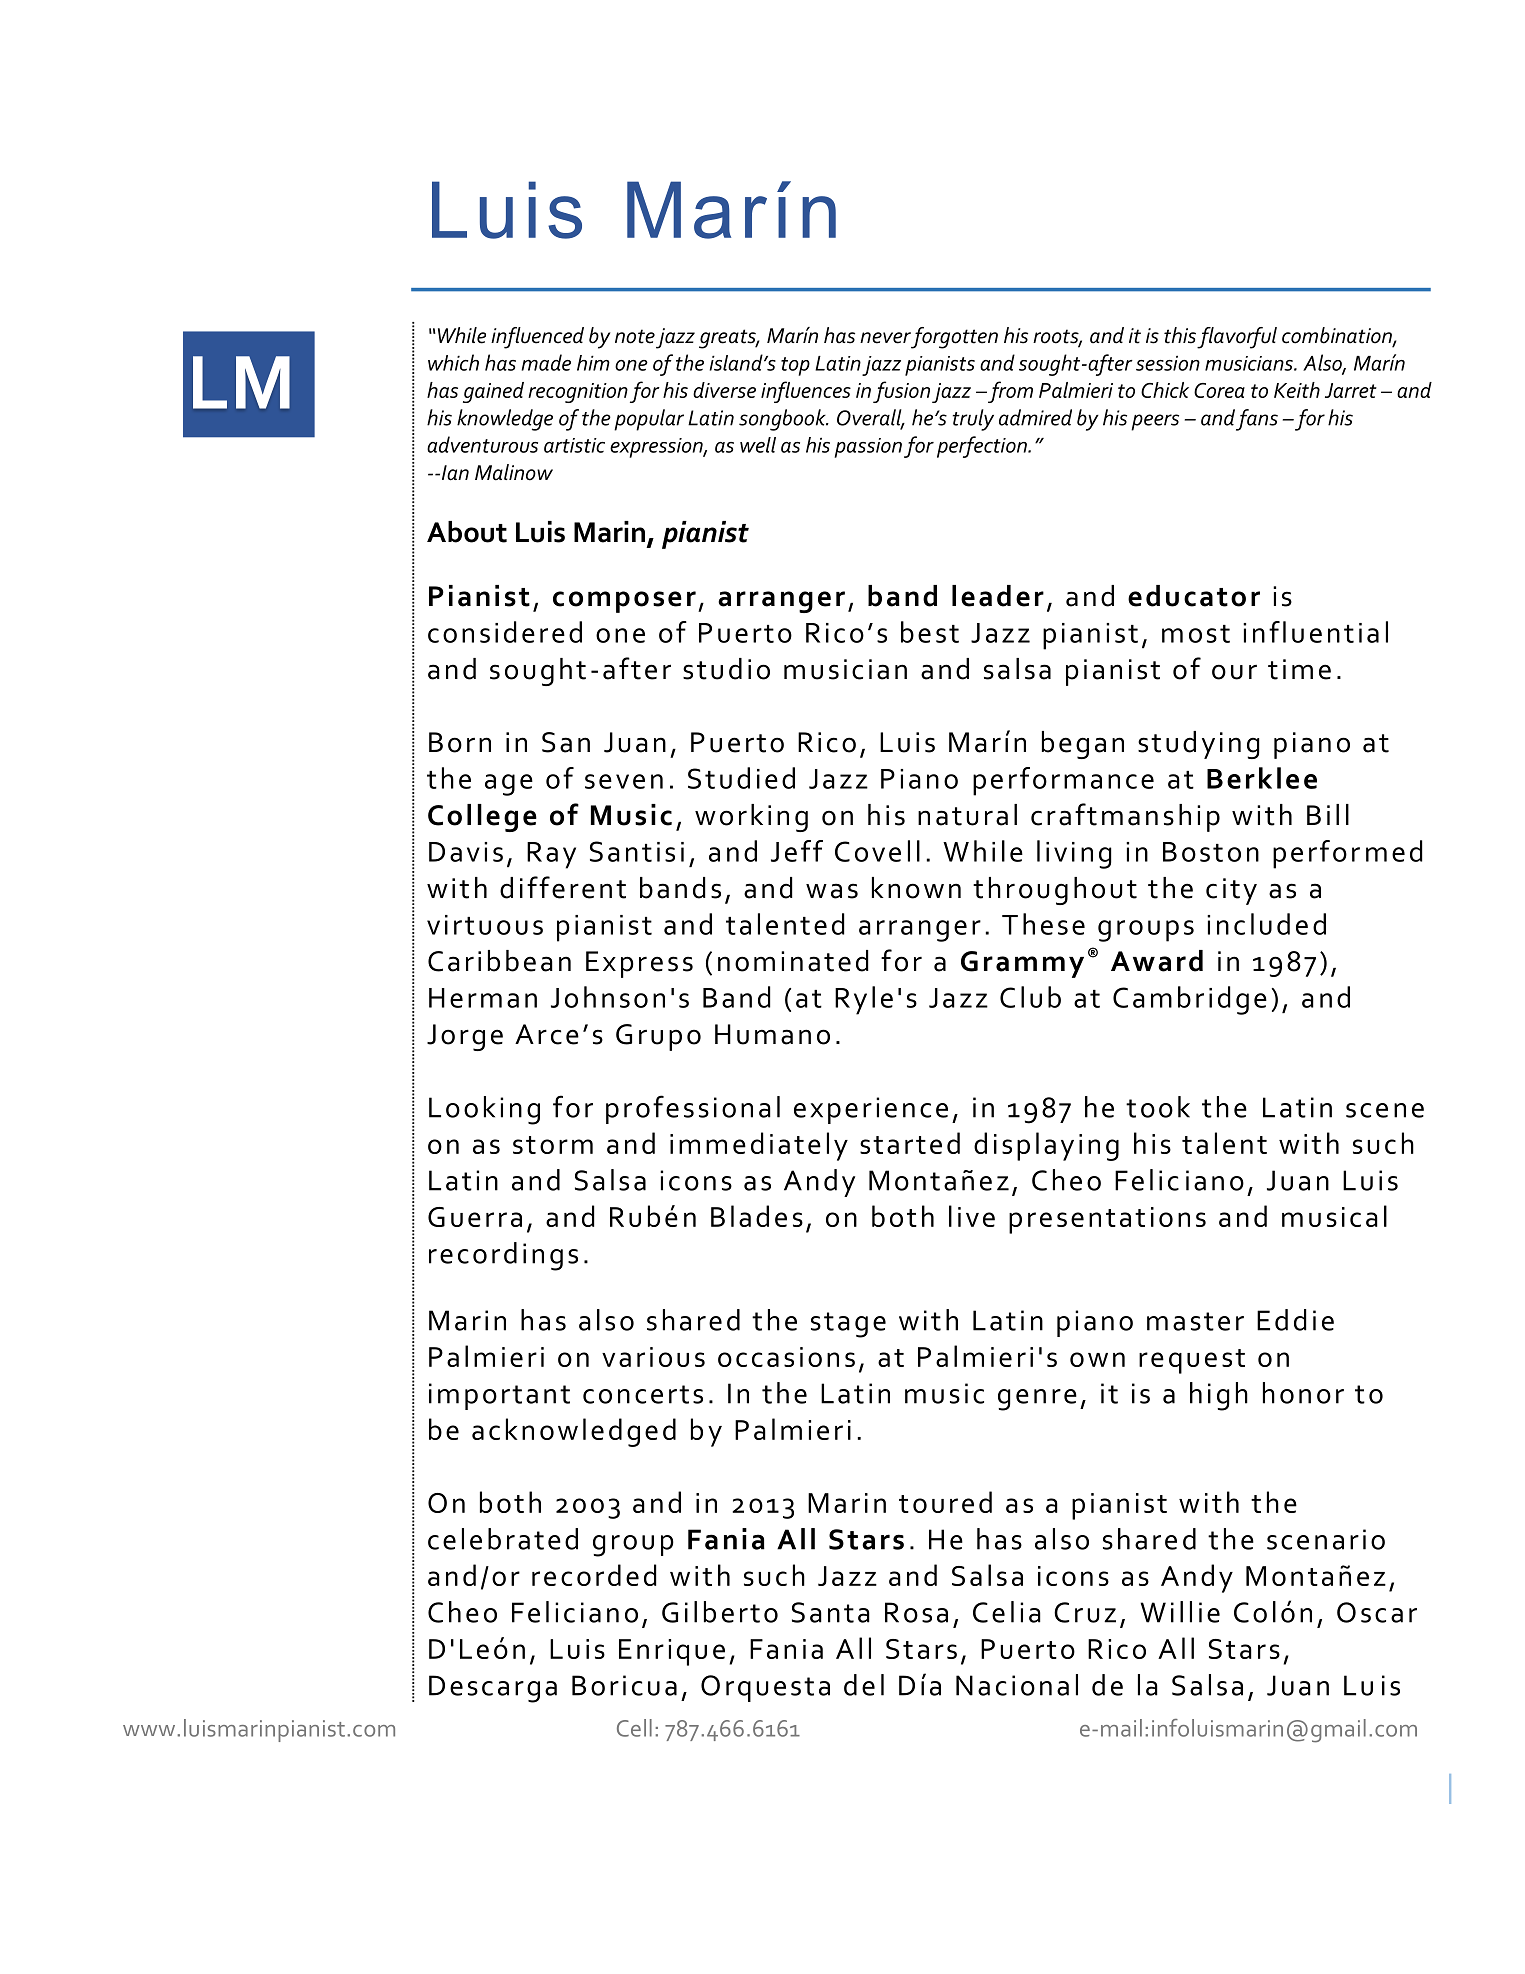 This screenshot has height=1974, width=1525. I want to click on known, so click(916, 888).
